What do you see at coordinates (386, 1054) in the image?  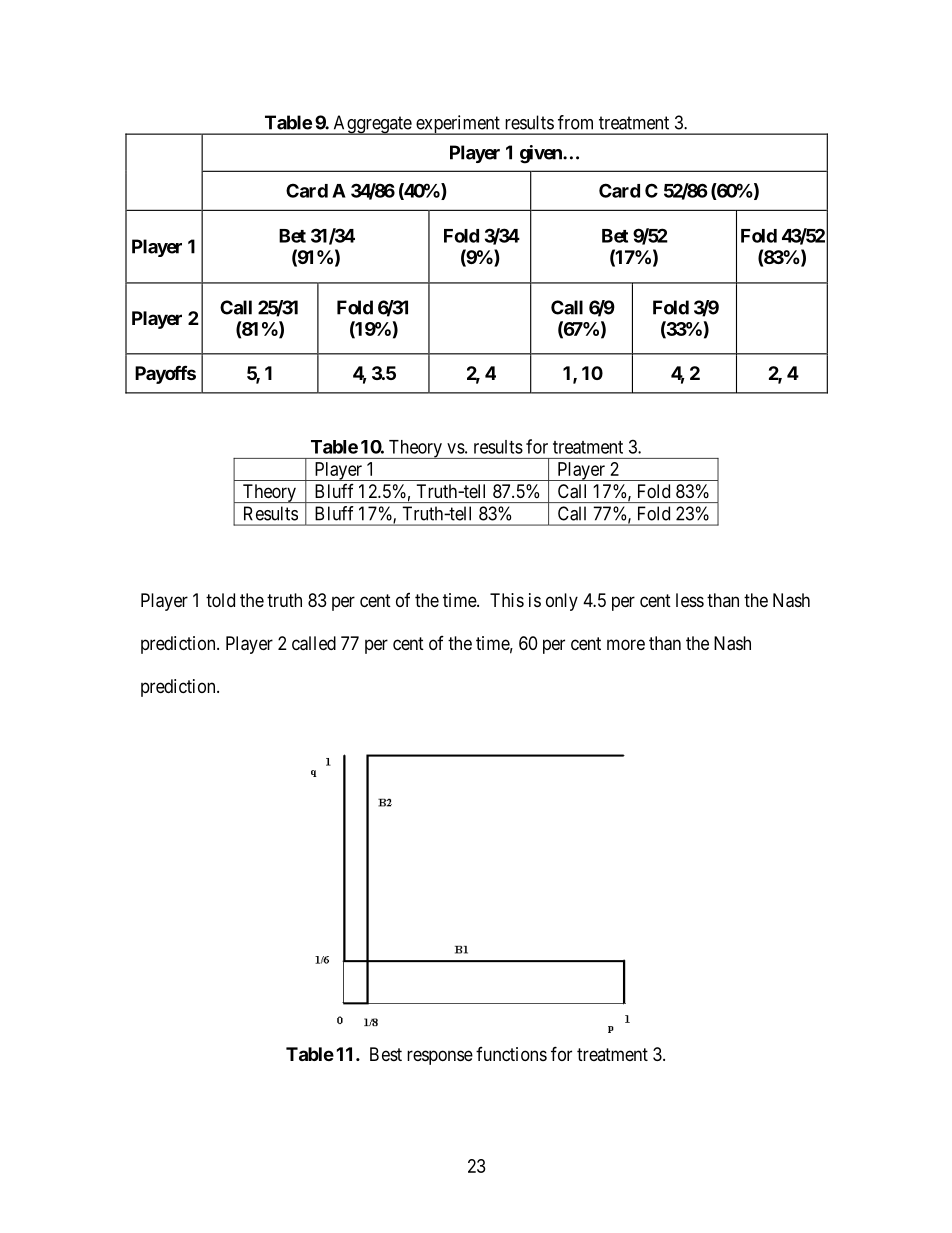 I see `Best` at bounding box center [386, 1054].
